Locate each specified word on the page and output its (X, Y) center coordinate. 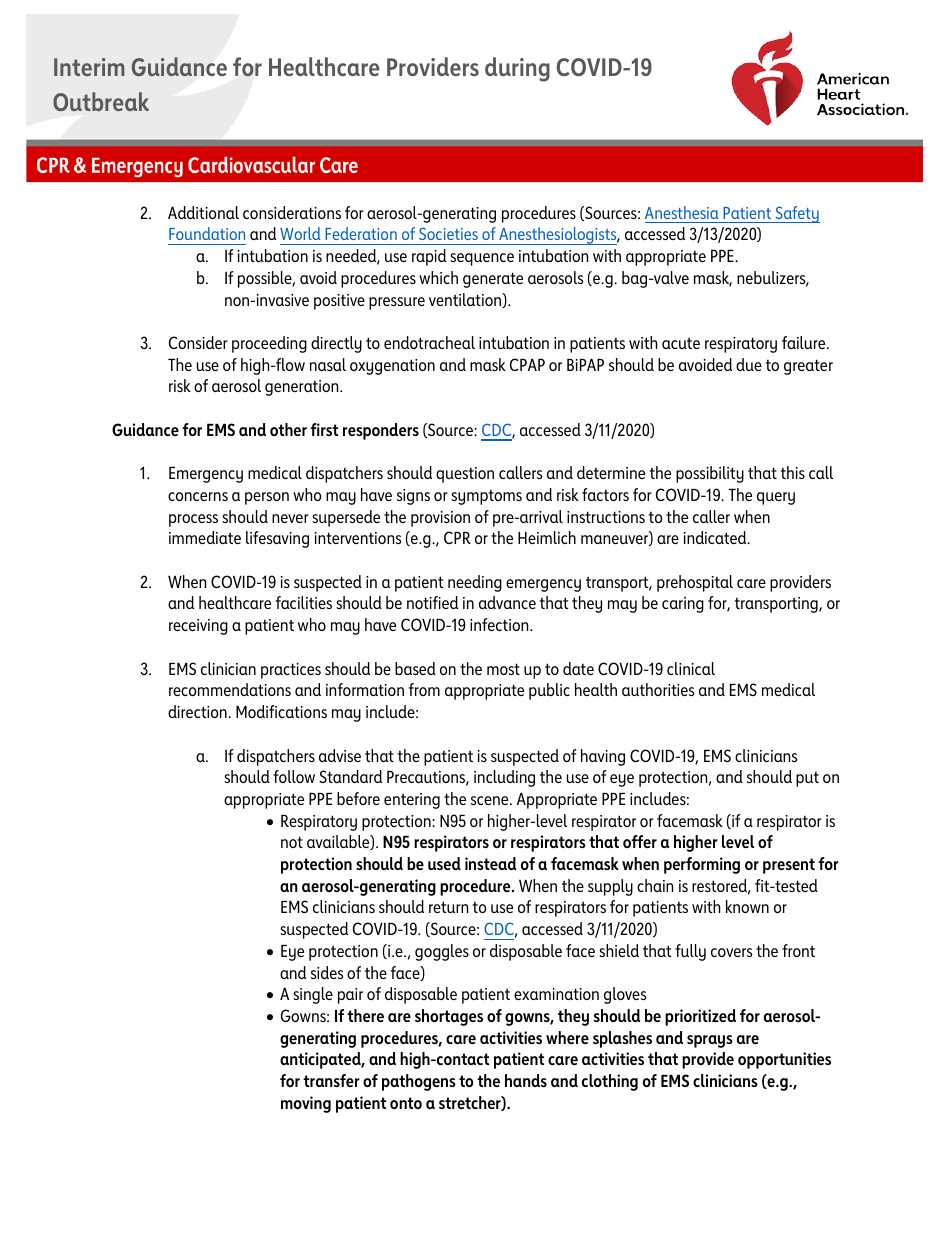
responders (381, 431)
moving (306, 1104)
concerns (198, 496)
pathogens (419, 1082)
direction (198, 711)
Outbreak (101, 101)
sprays (710, 1041)
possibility (710, 474)
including (504, 778)
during (517, 69)
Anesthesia (682, 212)
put (807, 779)
